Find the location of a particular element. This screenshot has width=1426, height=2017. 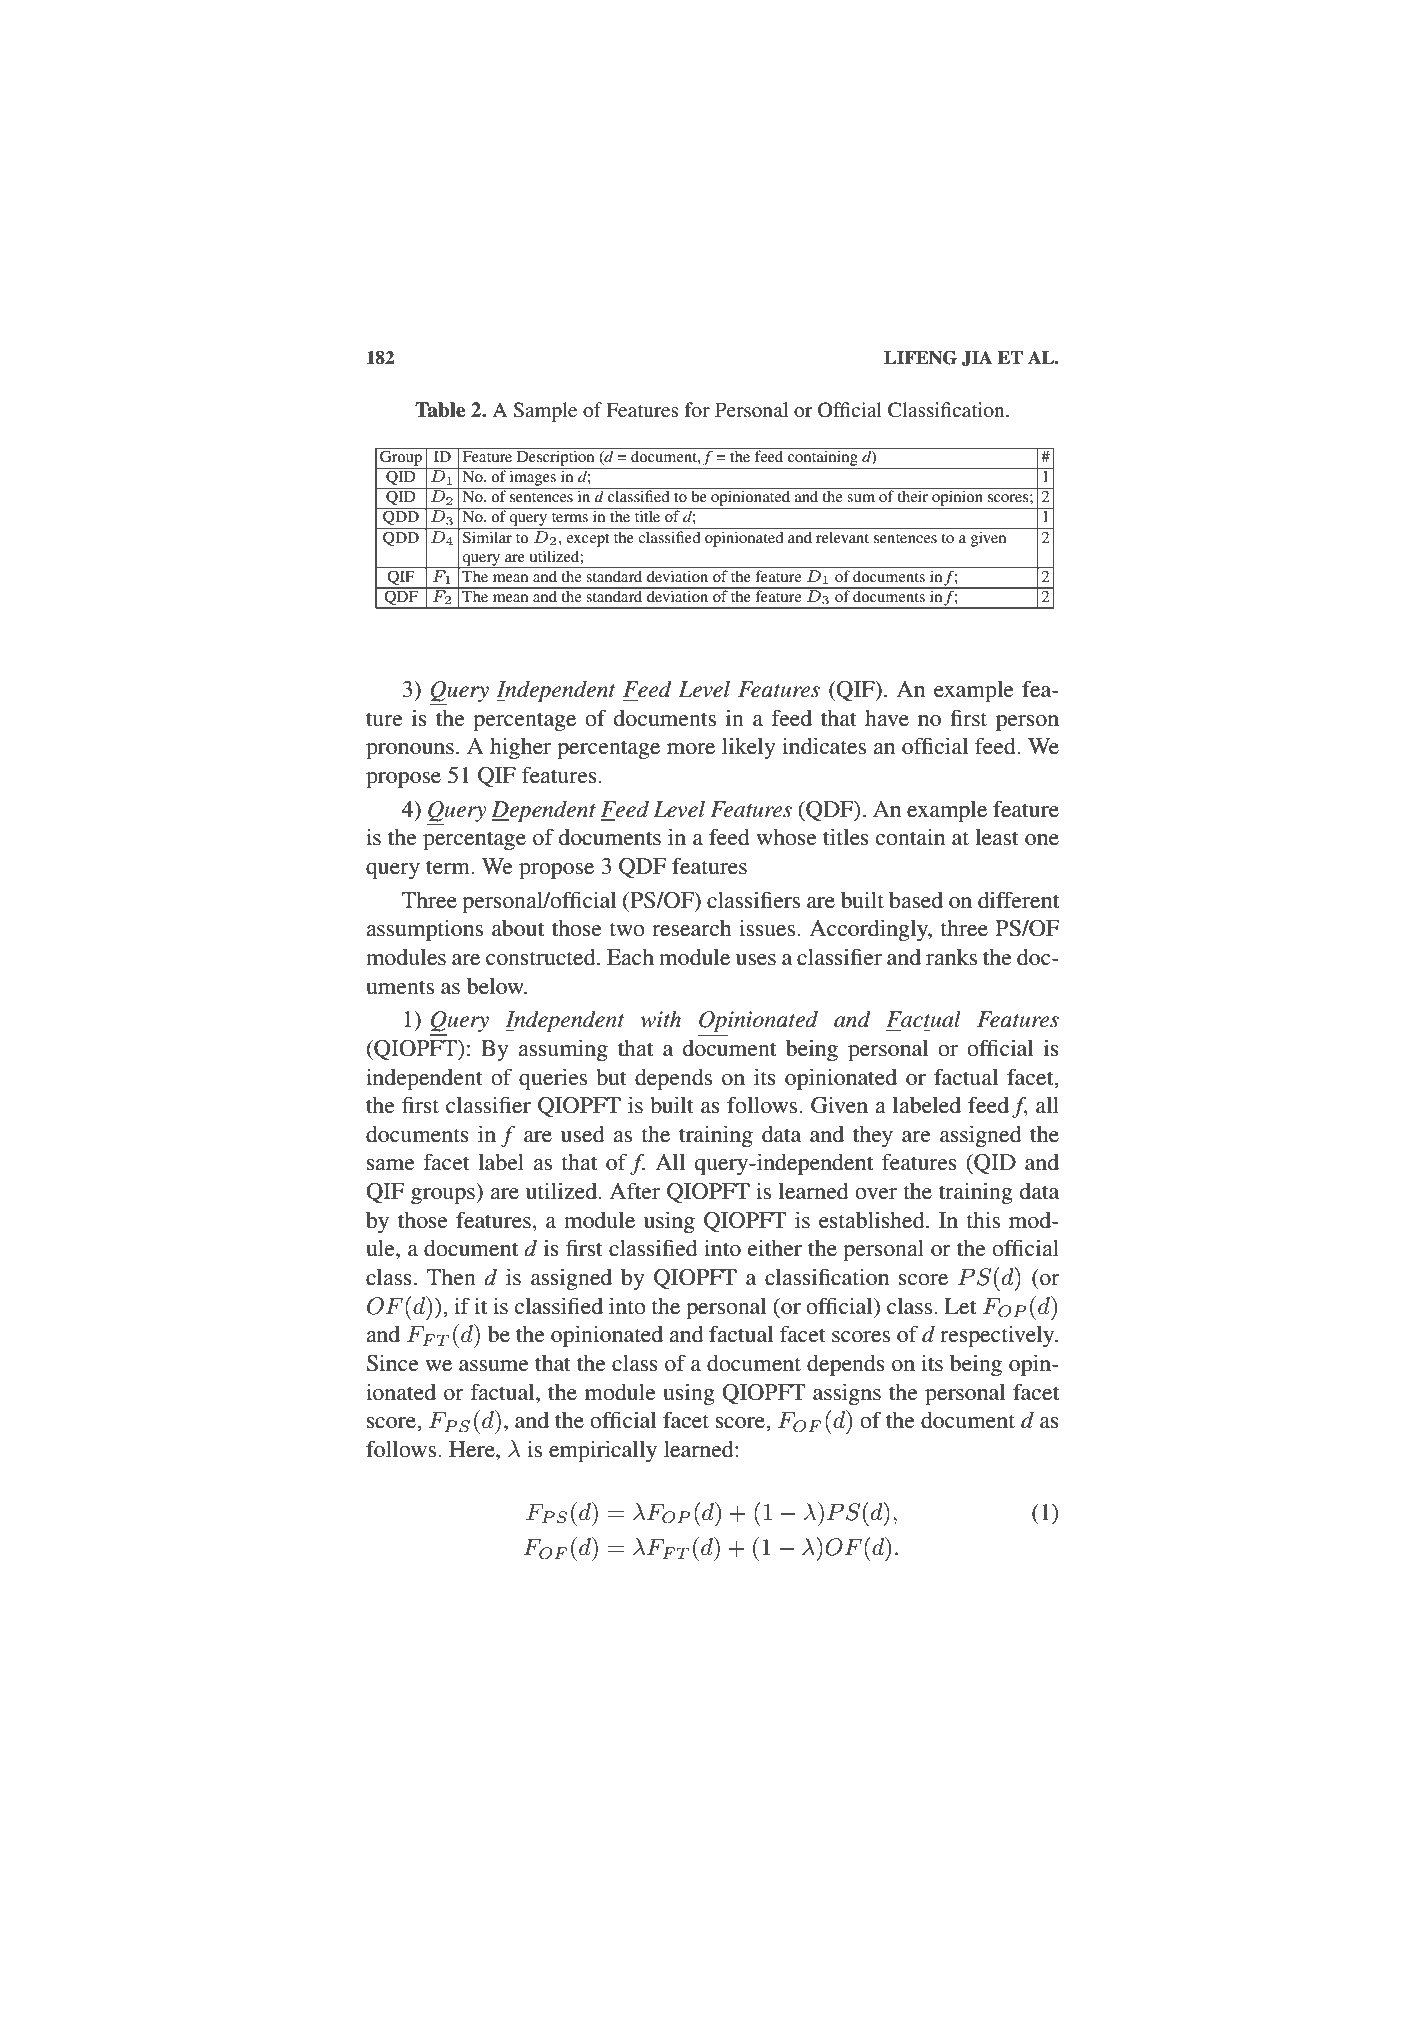

Table is located at coordinates (440, 410).
